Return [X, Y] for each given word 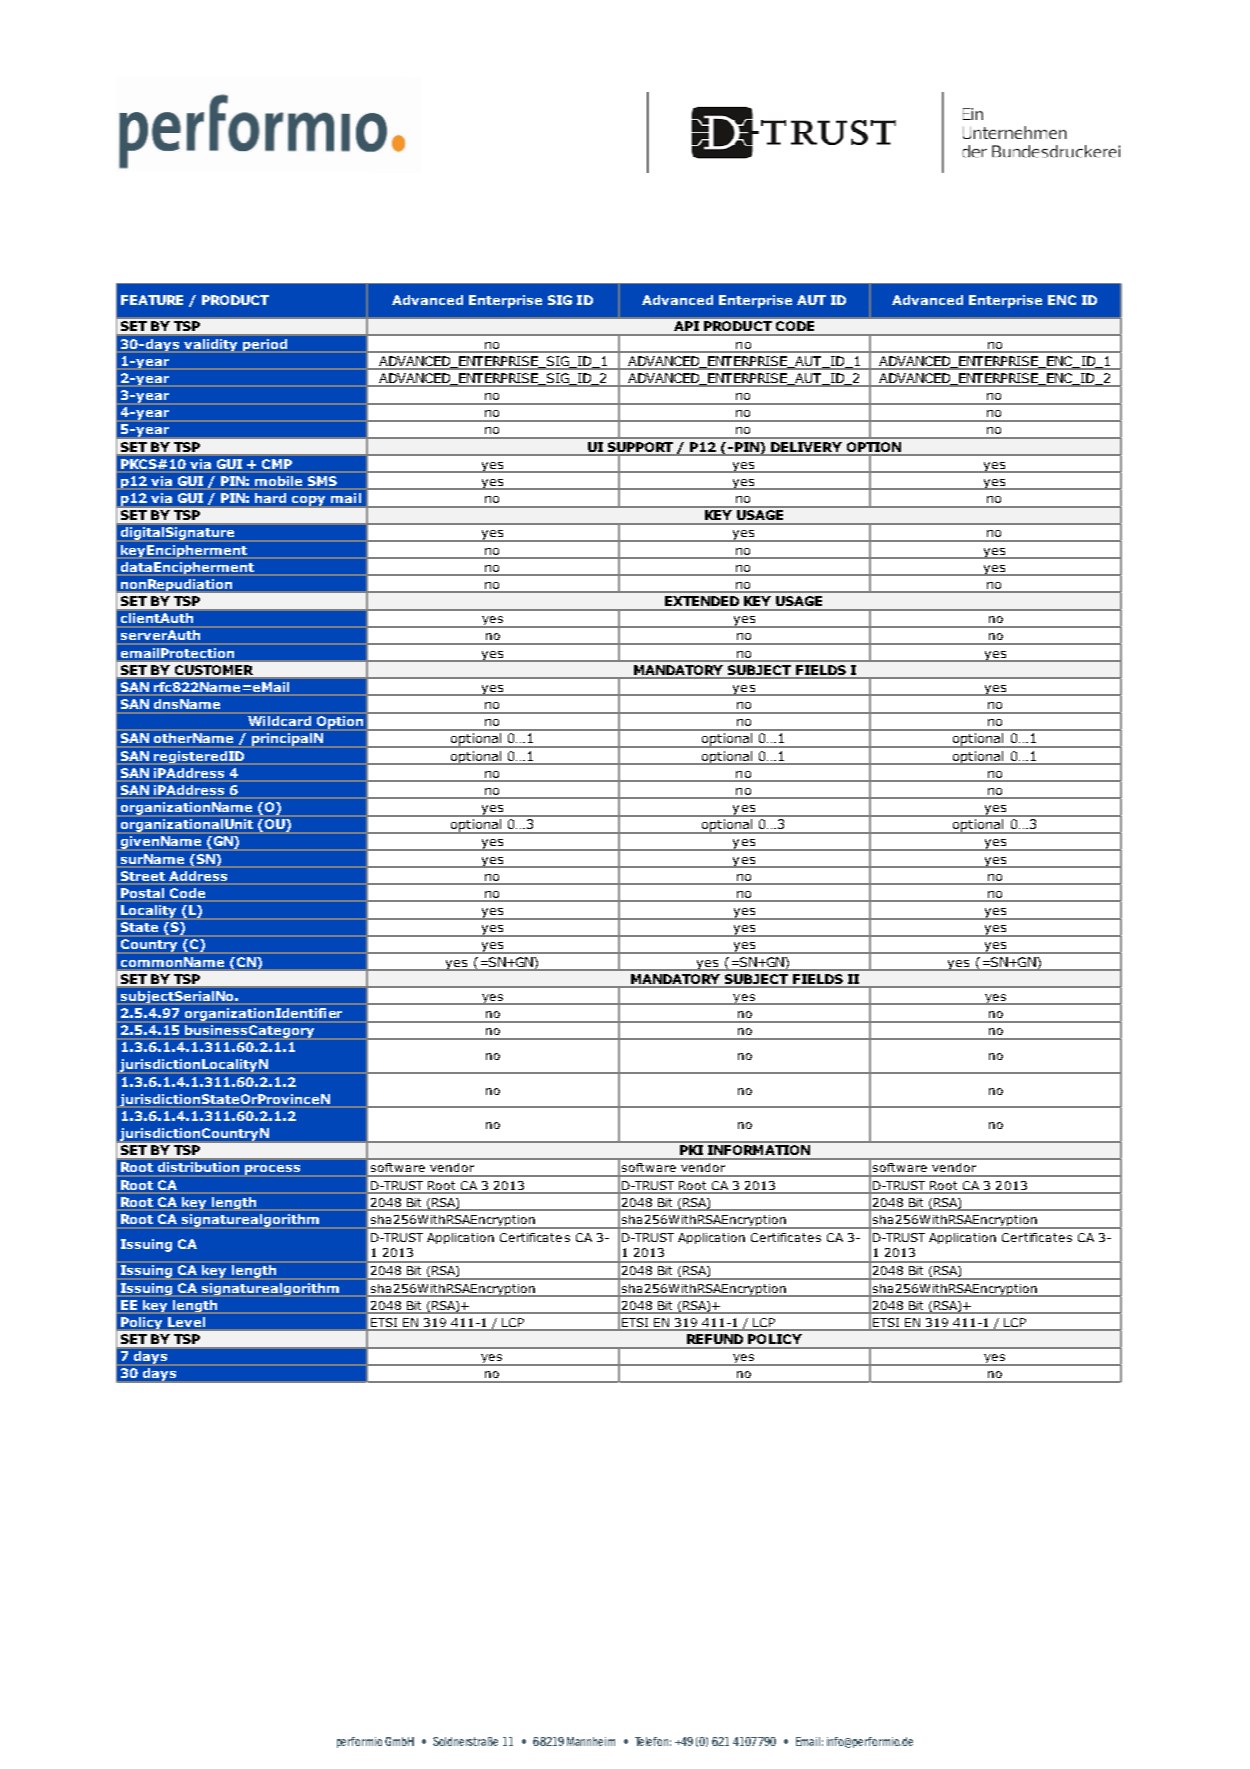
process [272, 1170]
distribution [198, 1167]
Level [186, 1322]
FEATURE [152, 300]
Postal [142, 893]
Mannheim [591, 1741]
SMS [322, 481]
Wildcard [279, 721]
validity [210, 345]
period [265, 345]
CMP [277, 464]
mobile [278, 481]
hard [270, 498]
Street [143, 876]
